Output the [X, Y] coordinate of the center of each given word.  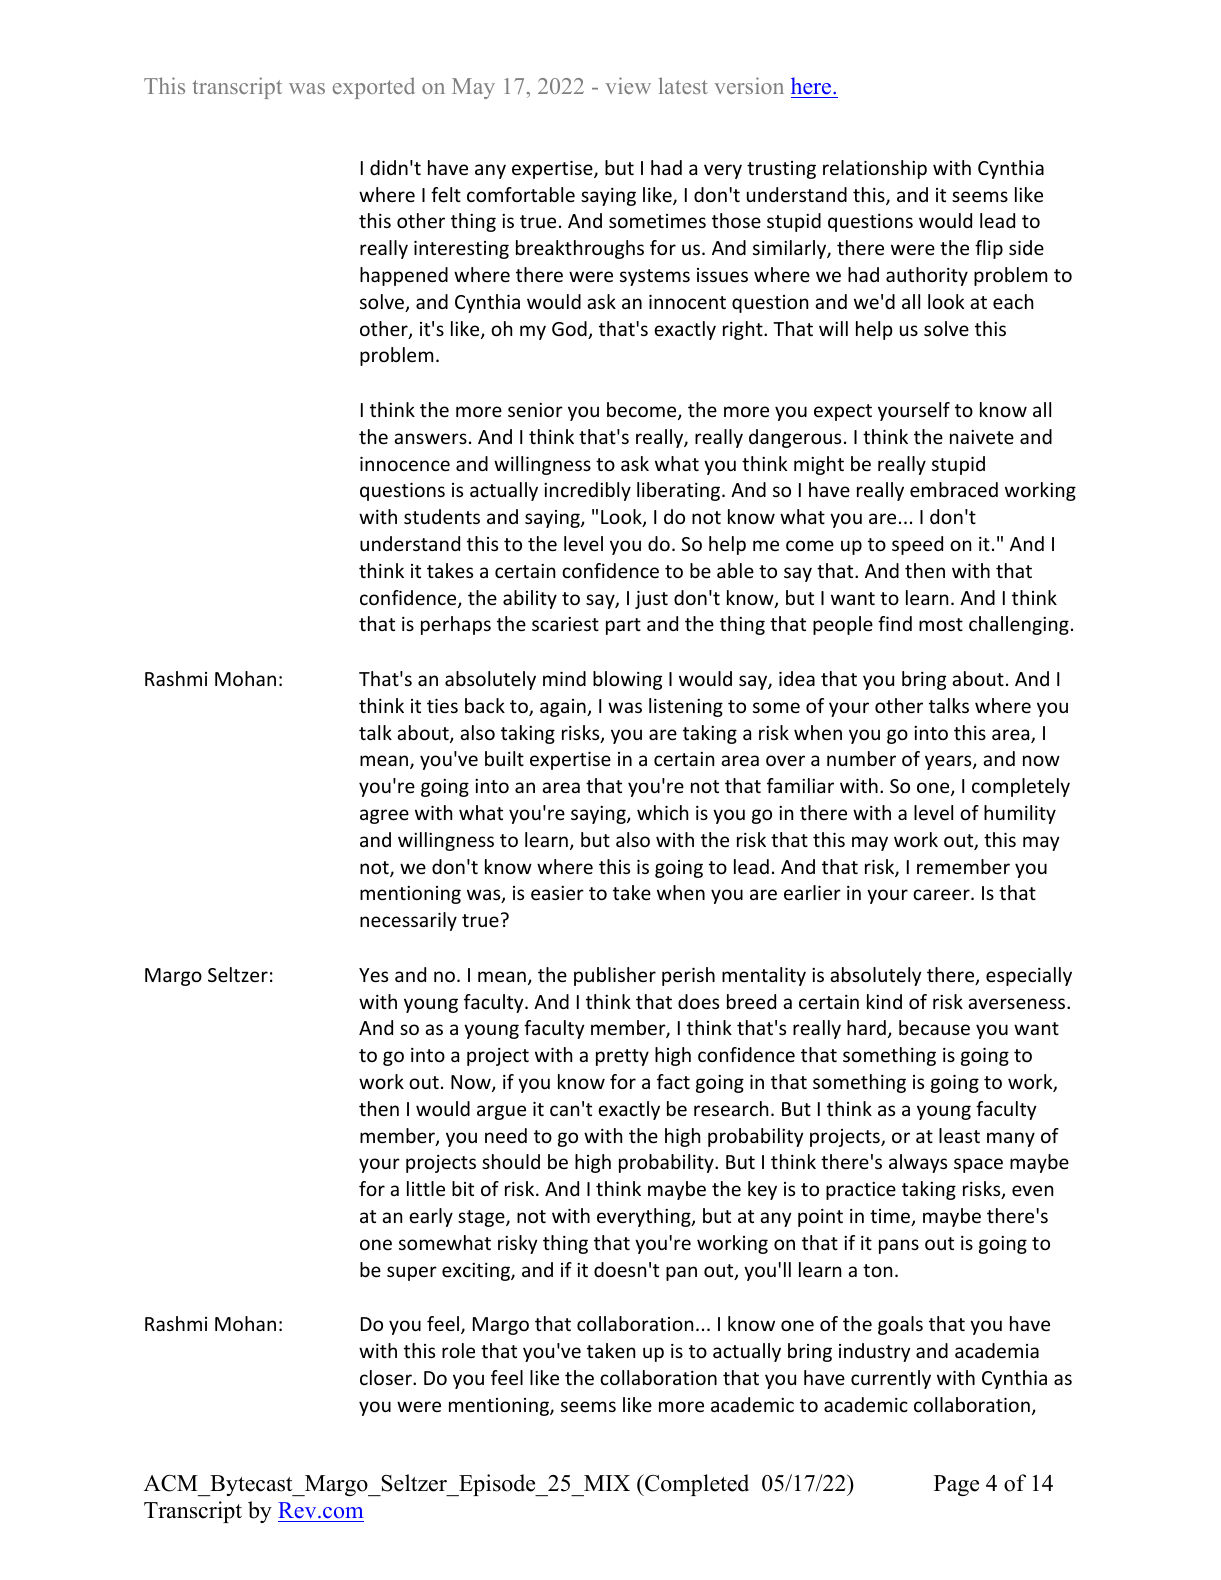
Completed [696, 1485]
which [662, 812]
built [504, 758]
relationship [875, 169]
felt [446, 194]
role [458, 1350]
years [949, 762]
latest [683, 85]
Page [956, 1485]
